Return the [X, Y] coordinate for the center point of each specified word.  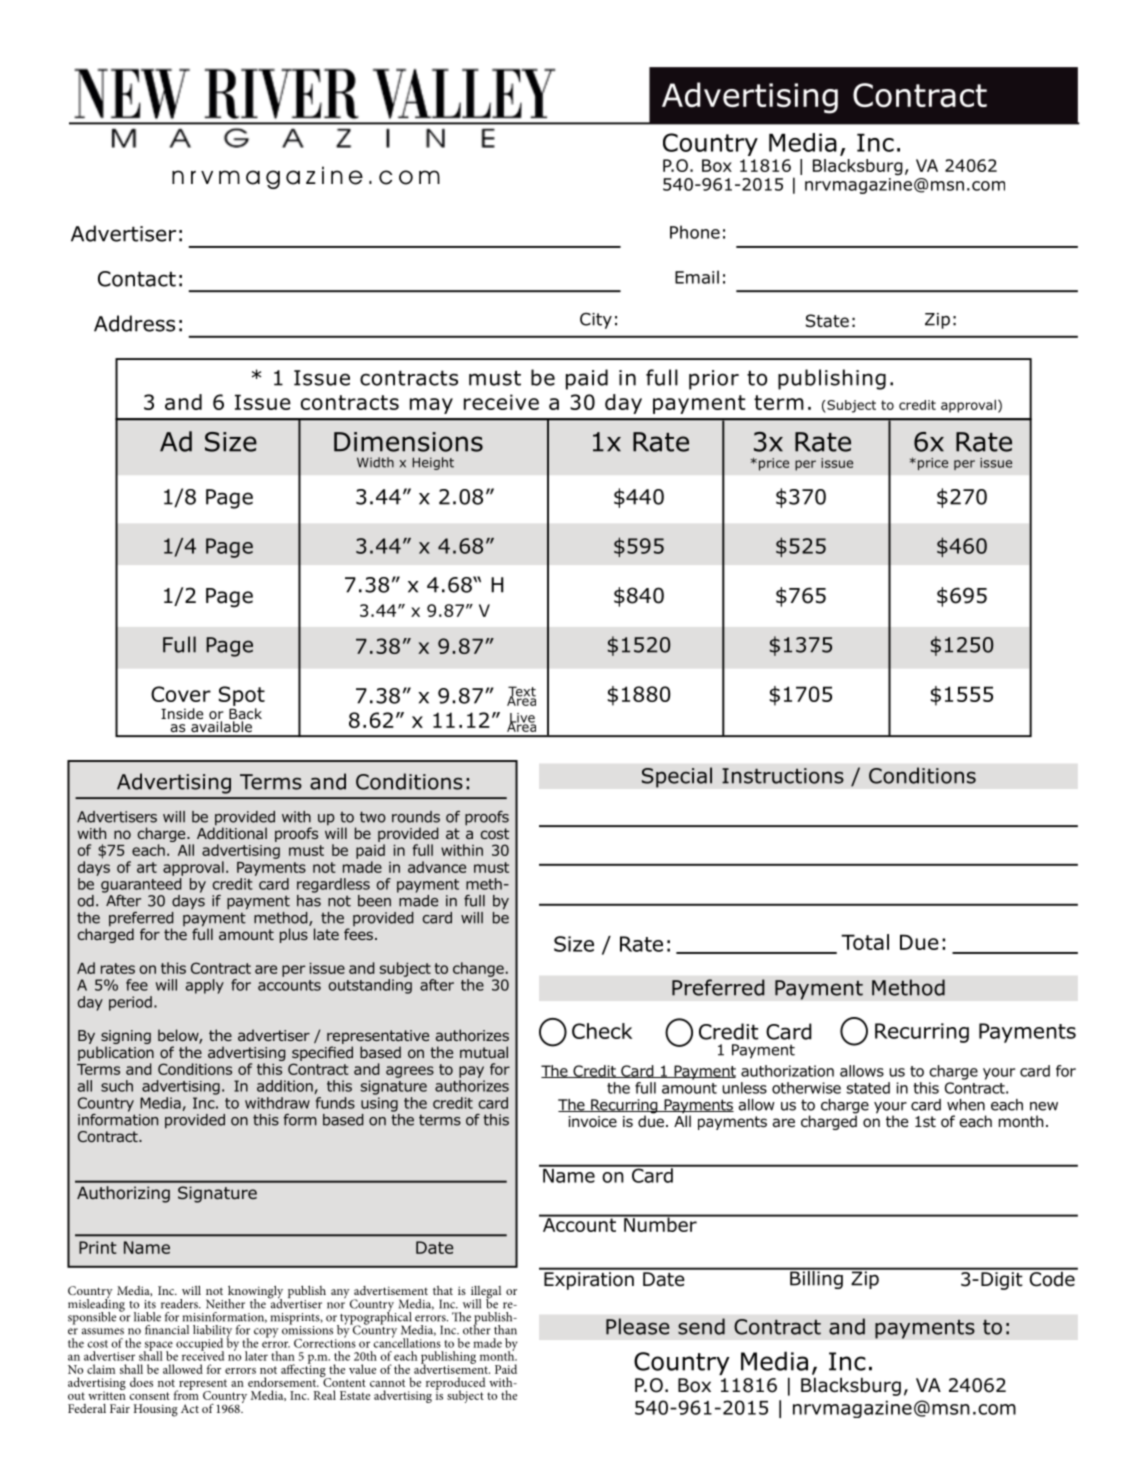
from [186, 1394]
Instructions [783, 776]
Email [697, 277]
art [147, 867]
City [596, 321]
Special [676, 777]
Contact [137, 279]
